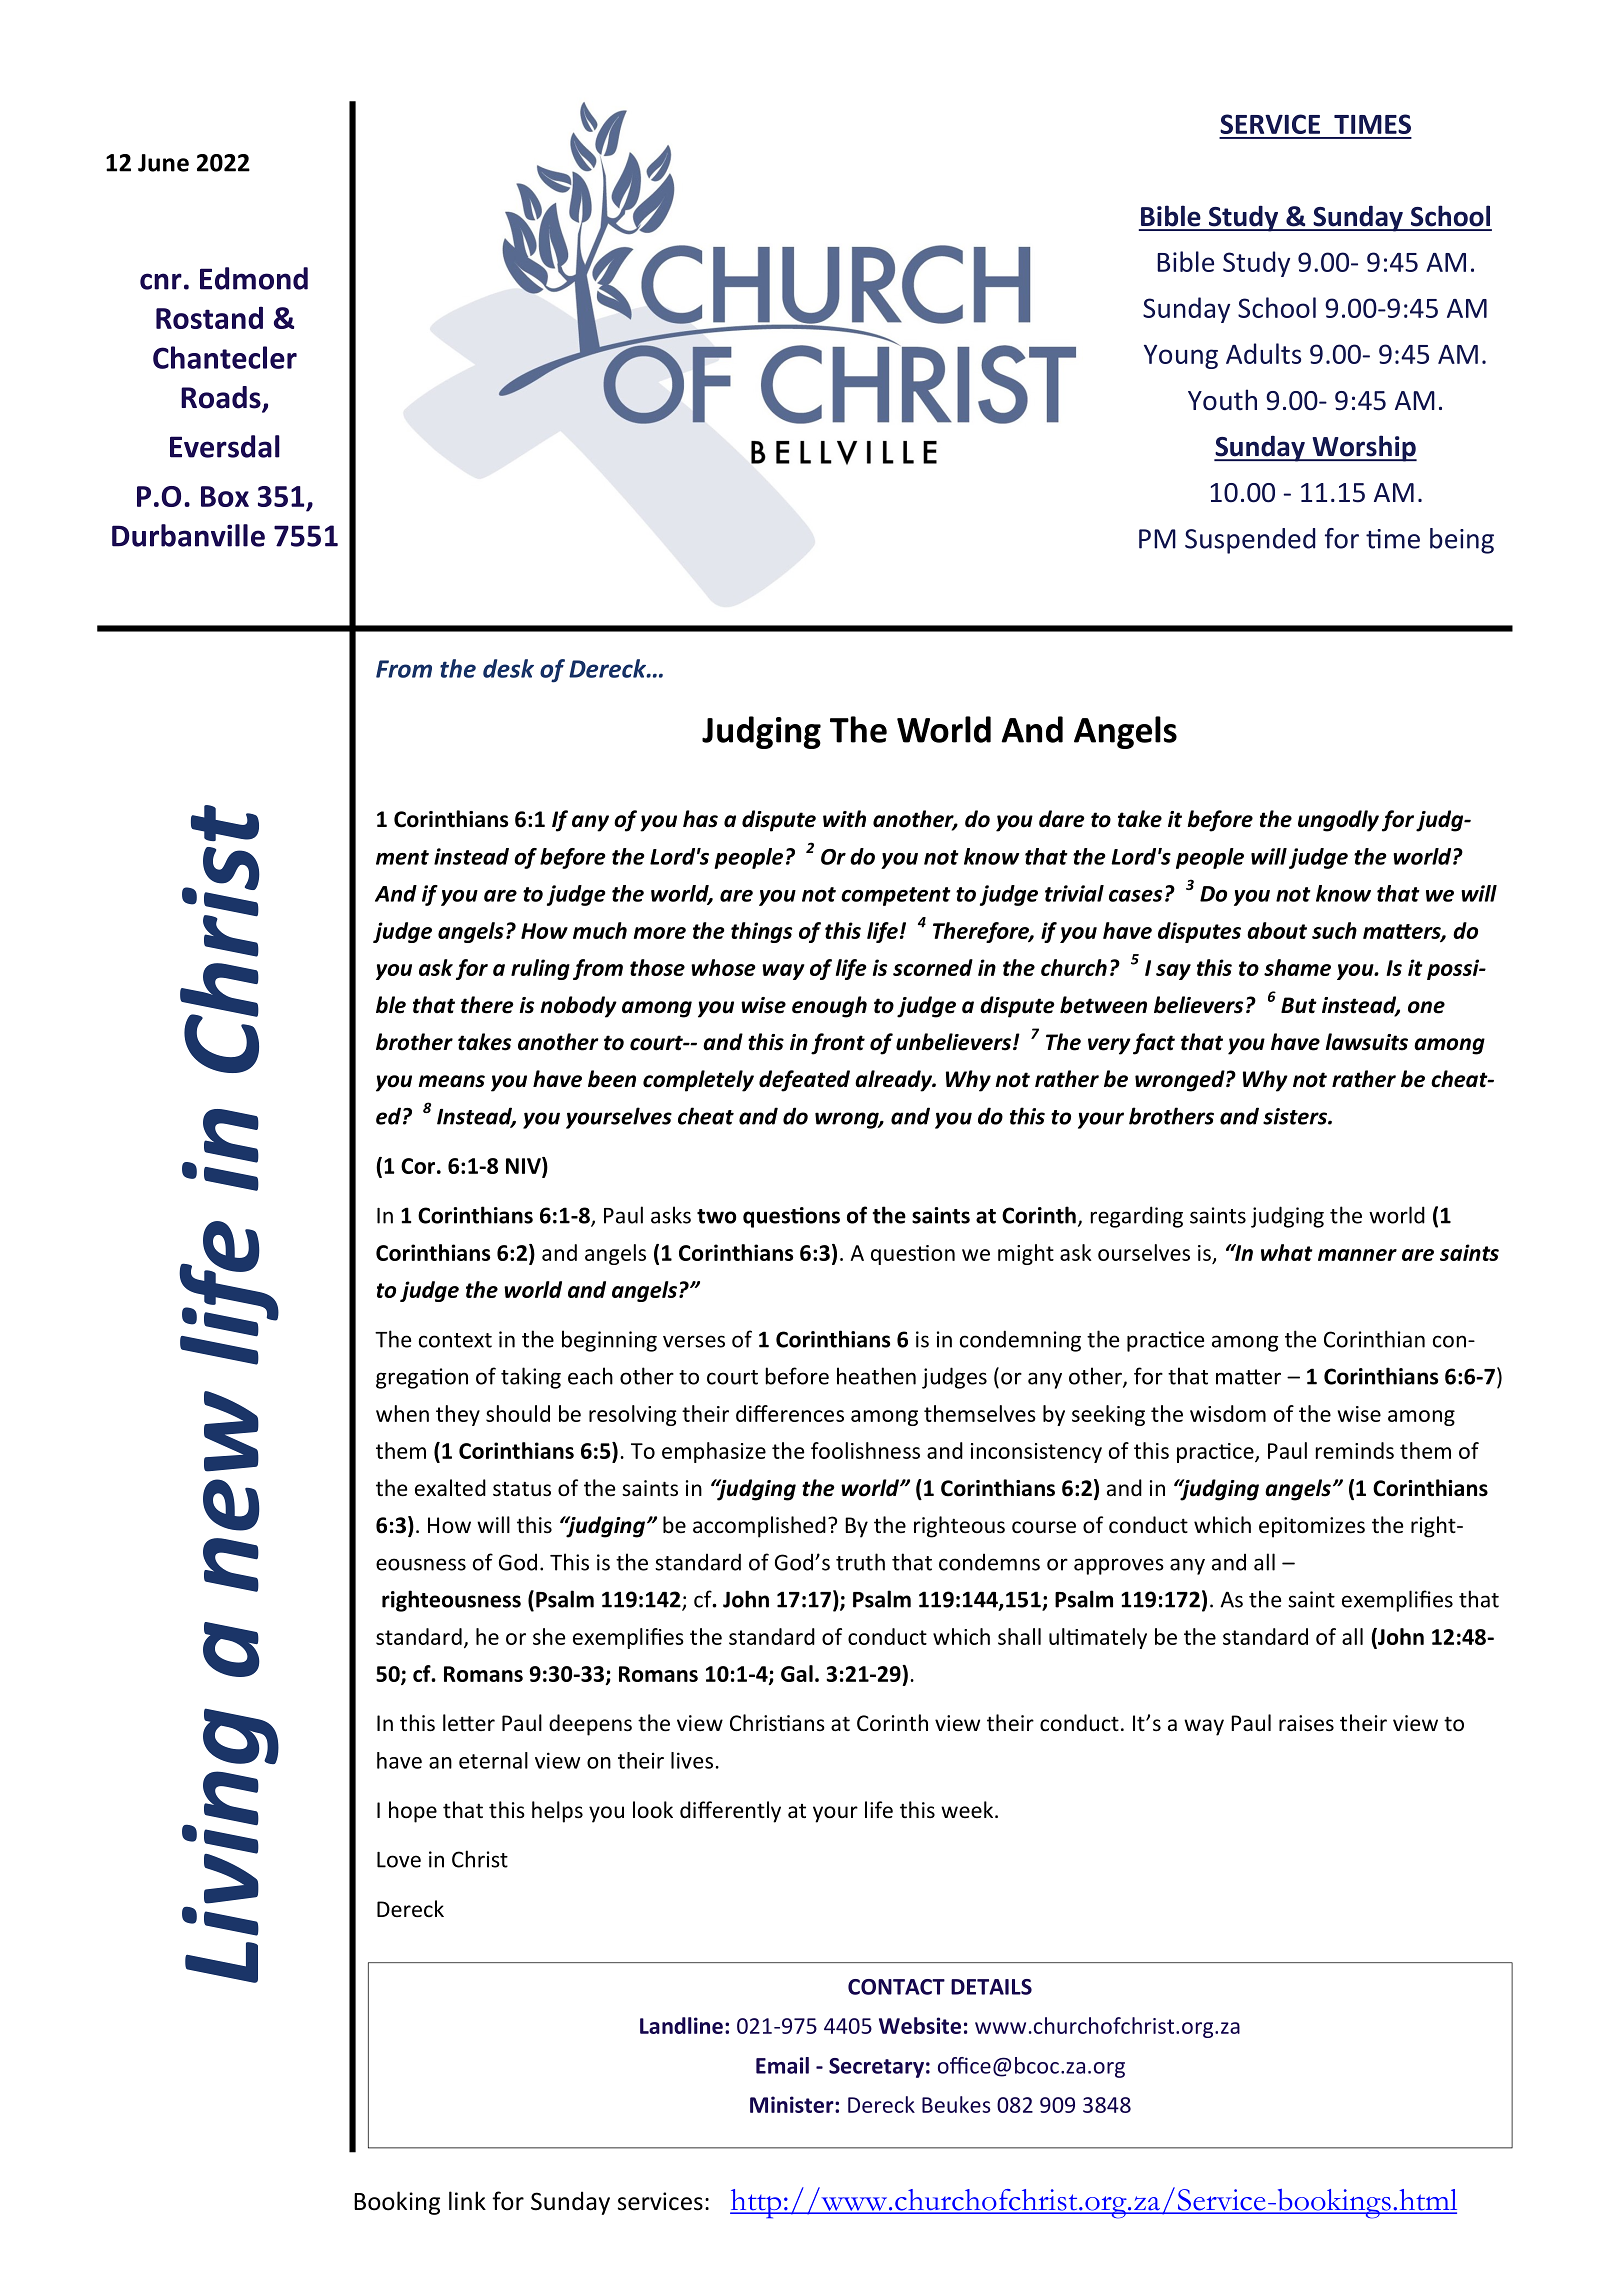  I want to click on accomplished, so click(759, 1527).
